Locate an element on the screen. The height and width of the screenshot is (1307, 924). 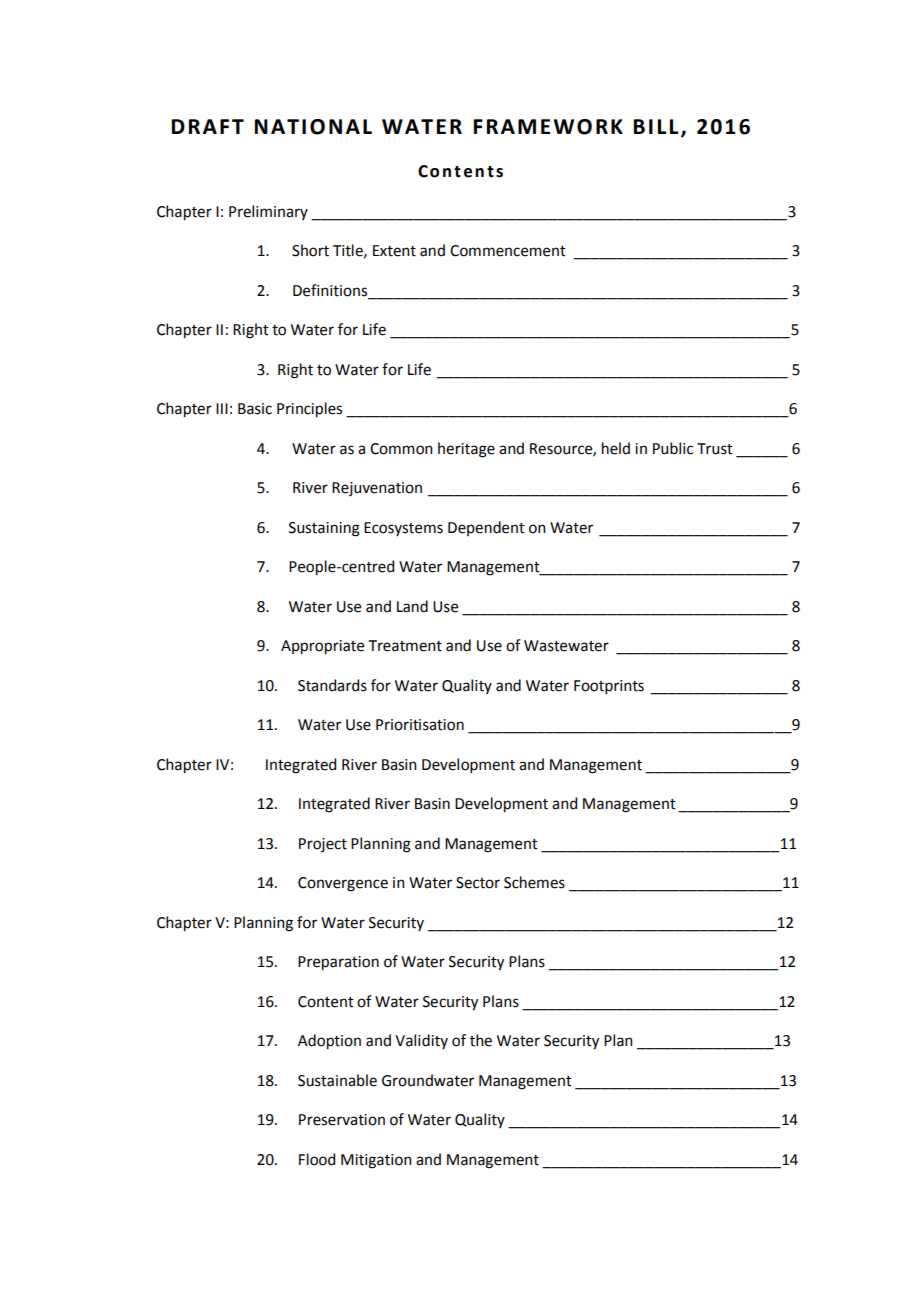
Public is located at coordinates (673, 448).
